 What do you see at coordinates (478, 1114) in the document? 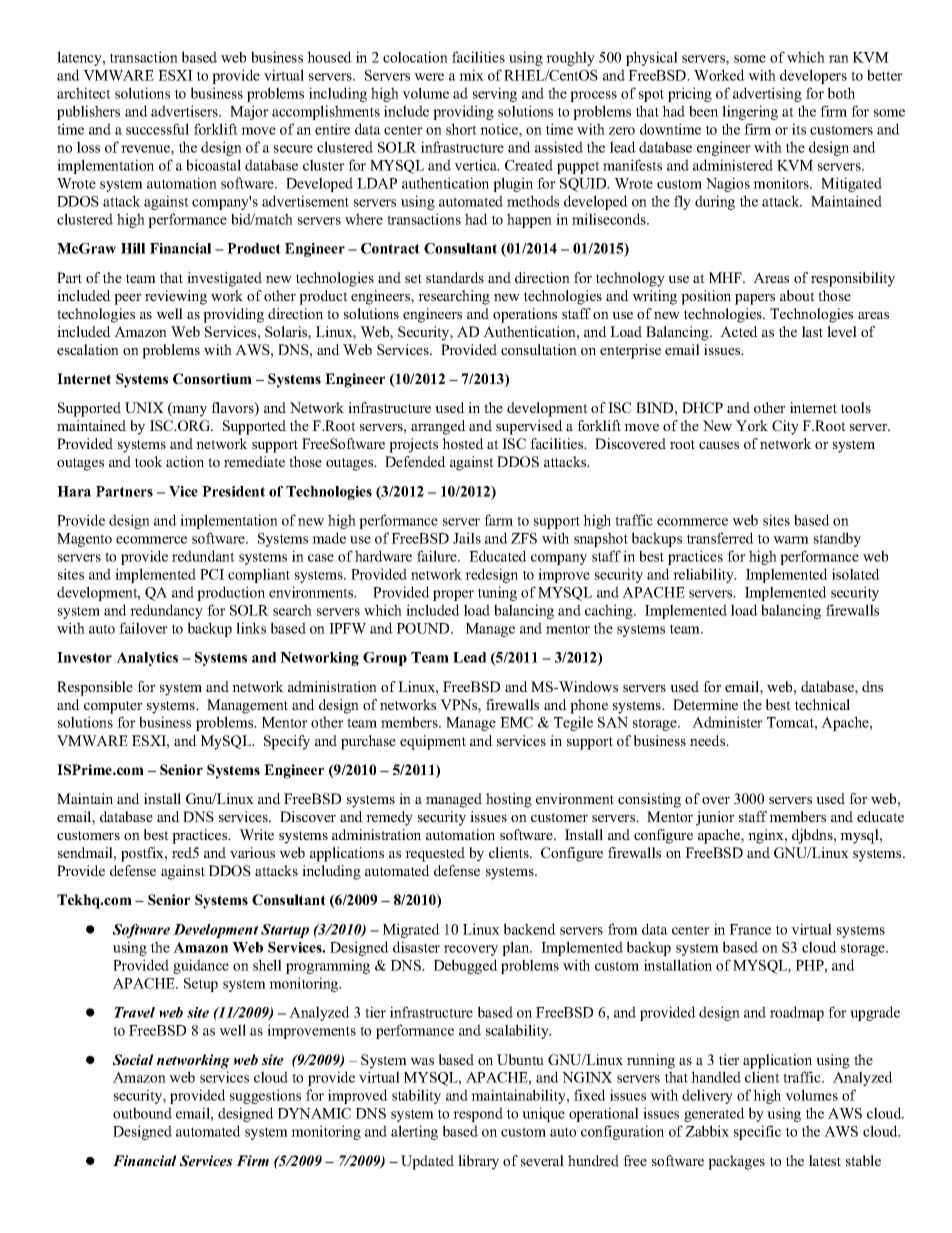
I see `respond` at bounding box center [478, 1114].
